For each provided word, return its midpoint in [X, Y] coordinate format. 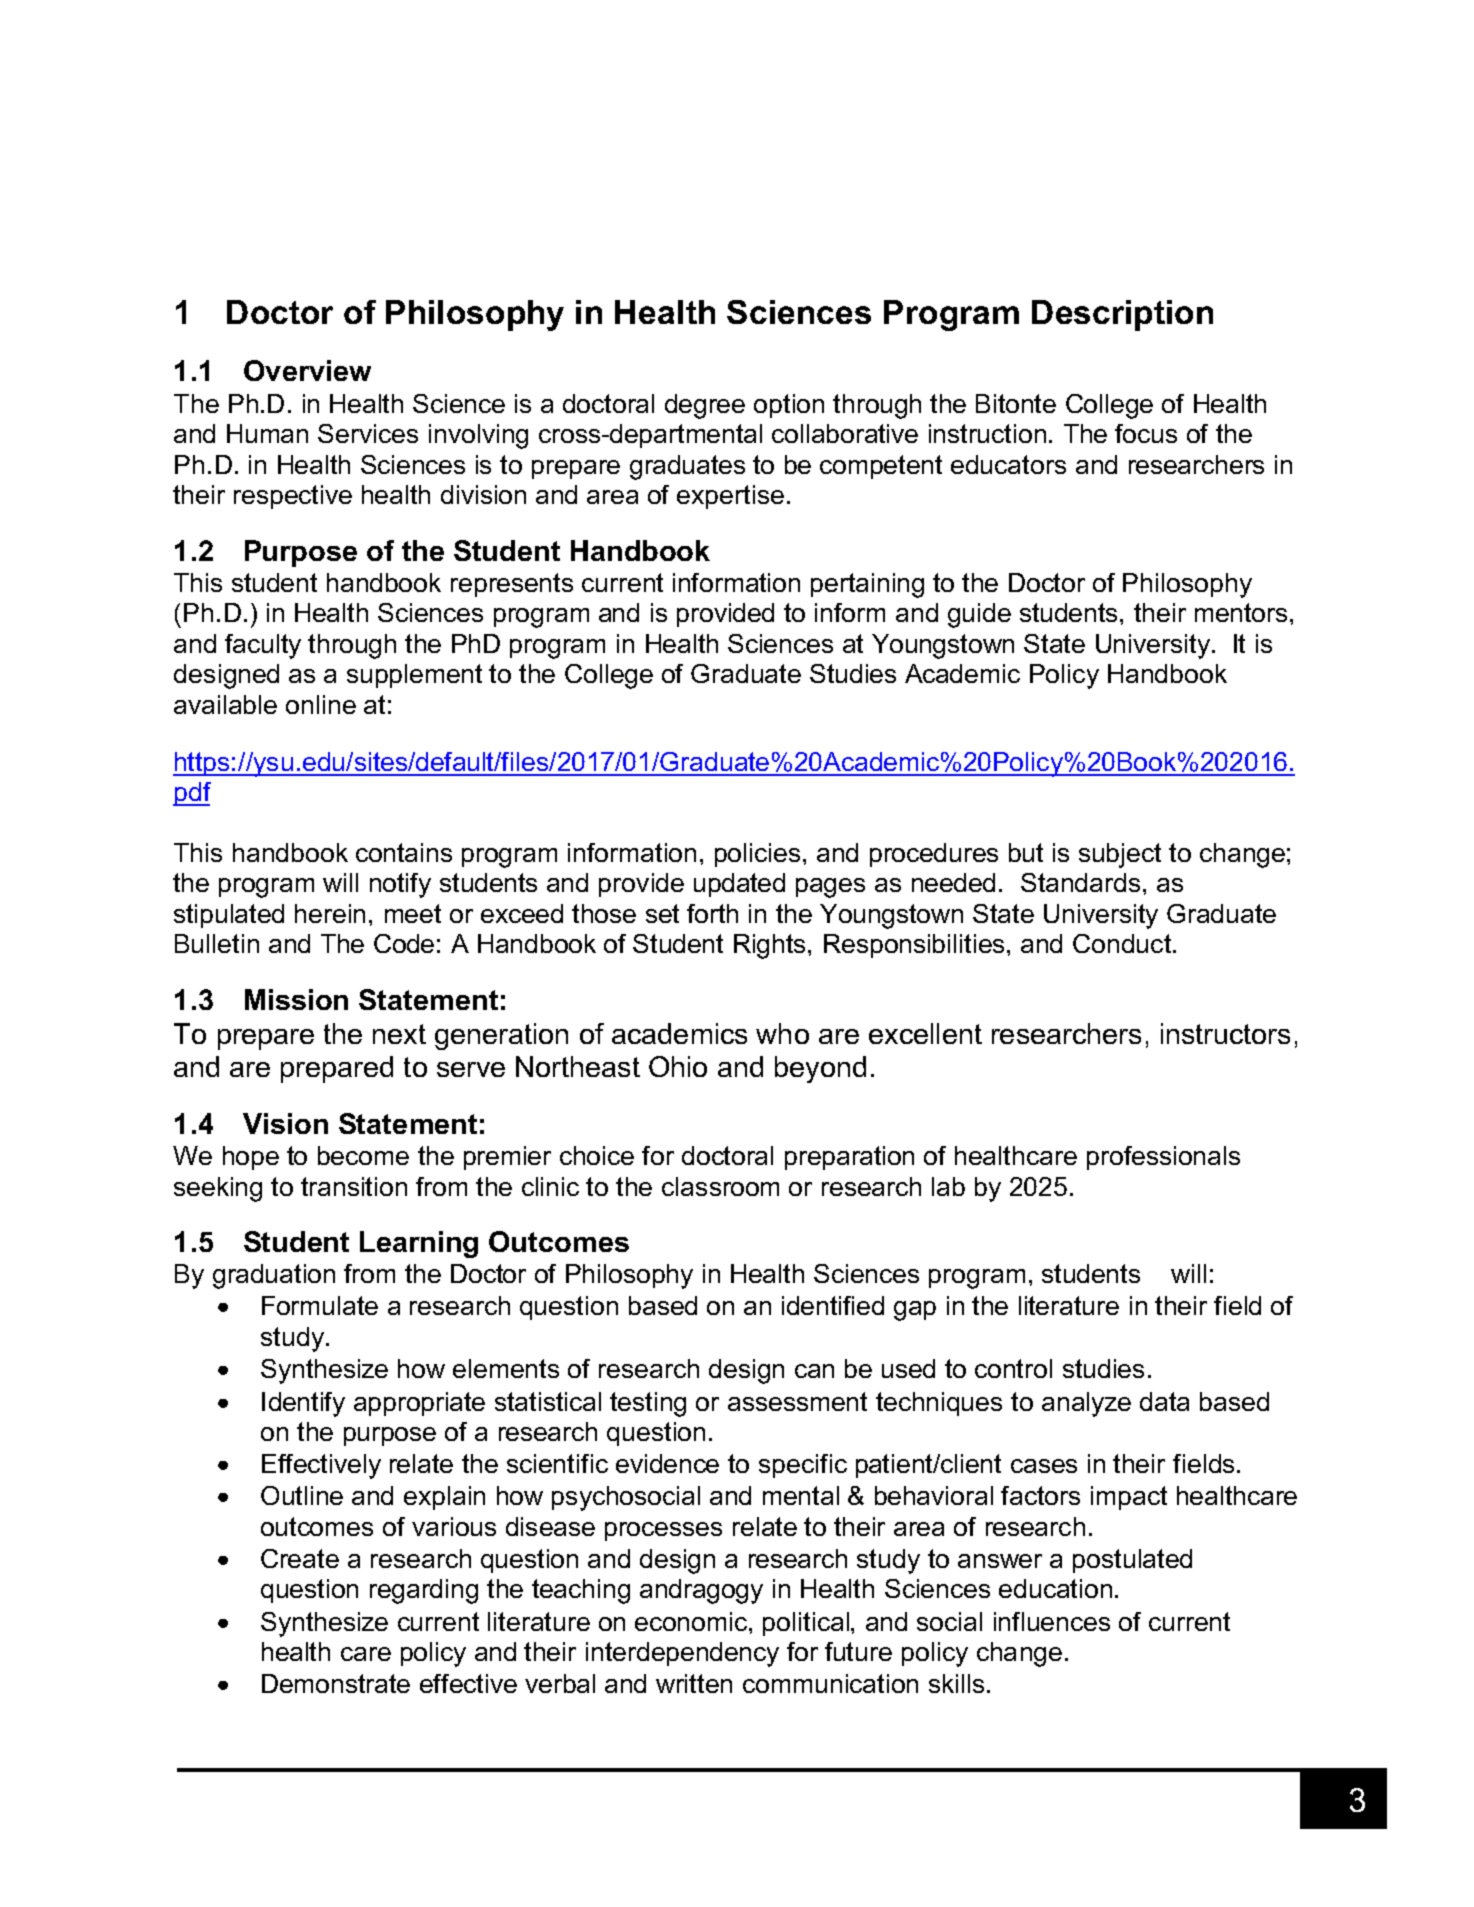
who [782, 1033]
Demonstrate [336, 1683]
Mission [296, 999]
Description [1122, 315]
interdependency [682, 1654]
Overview [307, 370]
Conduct [1122, 943]
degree [705, 406]
